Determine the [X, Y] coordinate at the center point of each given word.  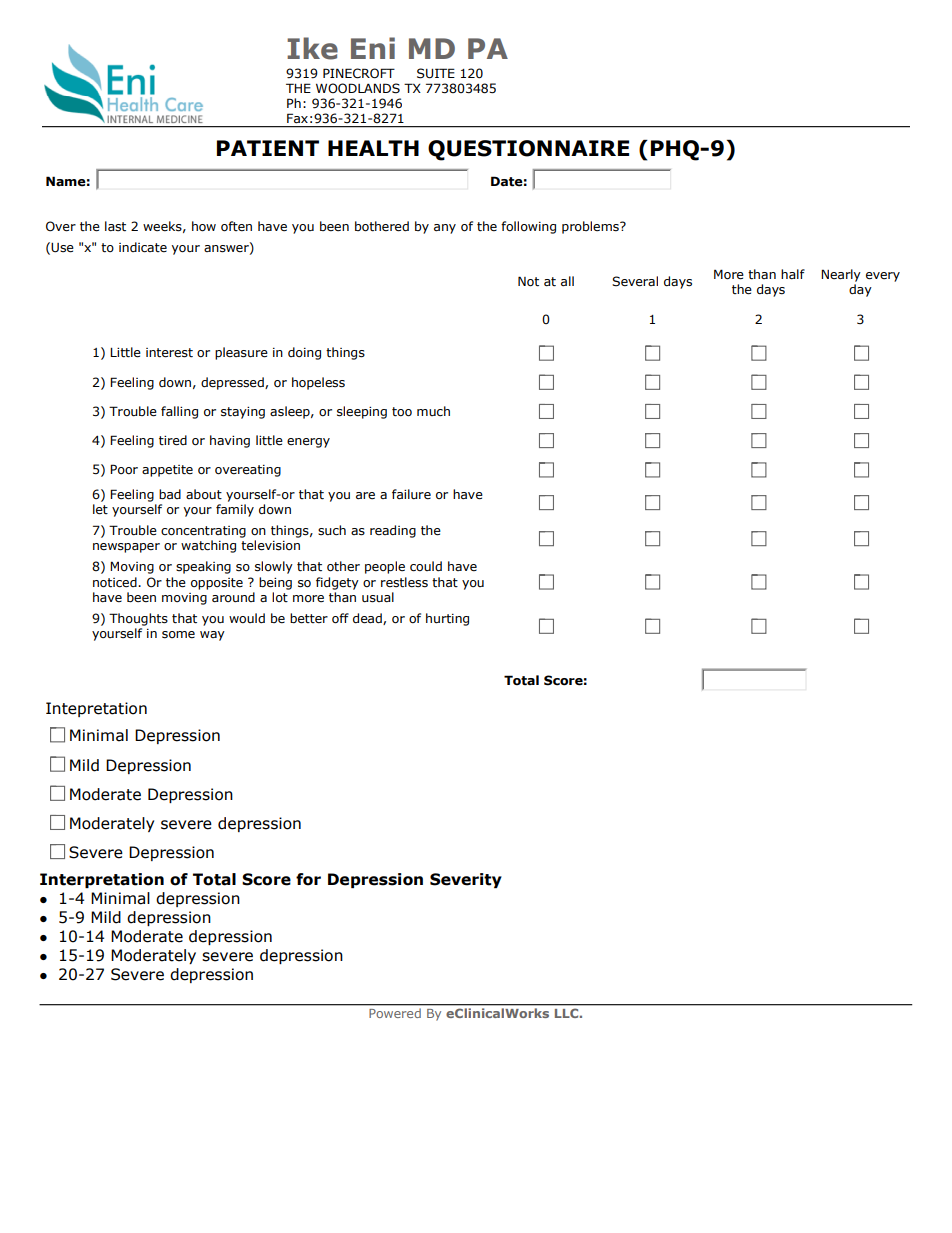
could [426, 566]
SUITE [436, 73]
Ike [312, 48]
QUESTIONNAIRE [528, 150]
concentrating [203, 532]
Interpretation [102, 880]
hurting [447, 619]
